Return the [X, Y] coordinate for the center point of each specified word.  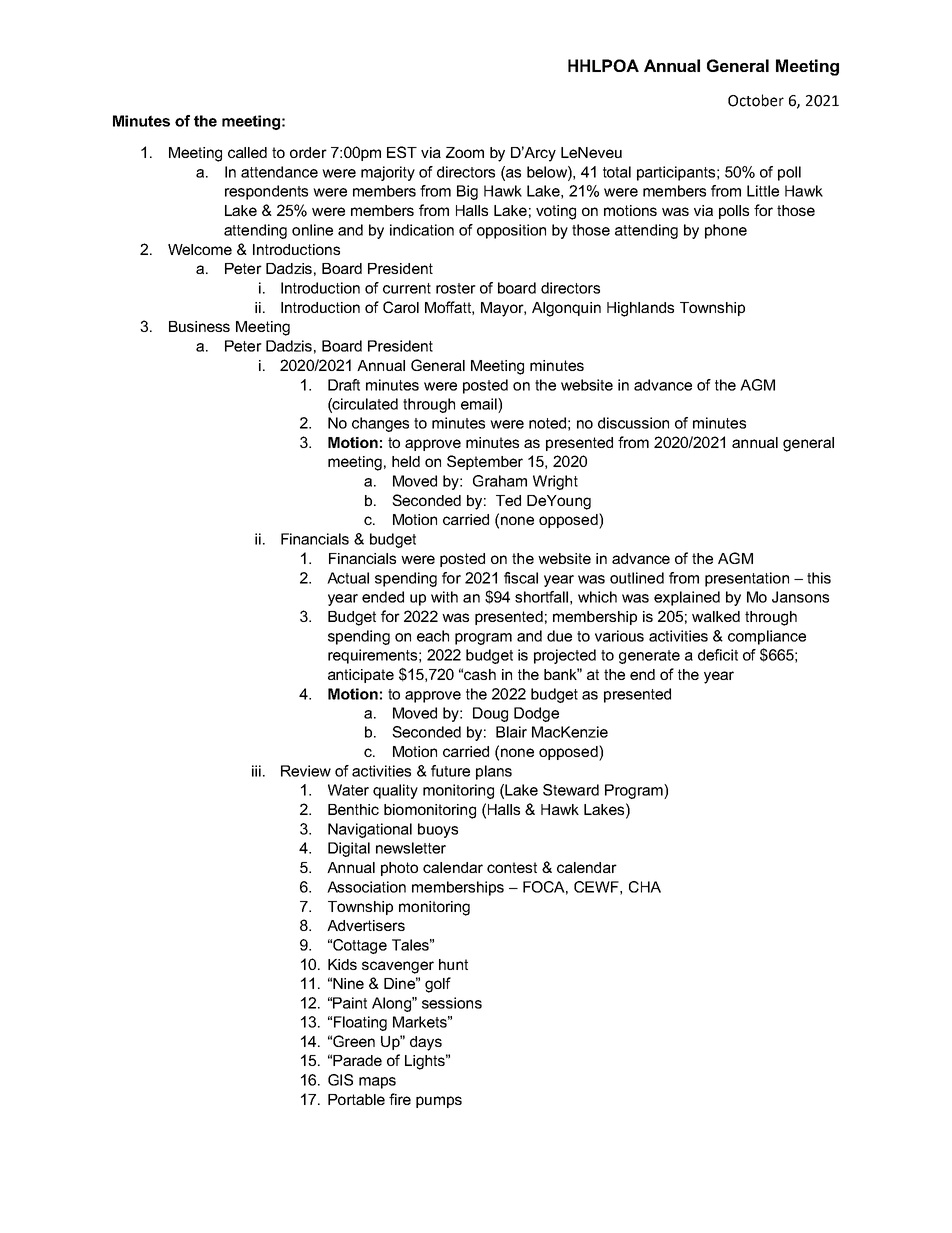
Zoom [465, 152]
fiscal [521, 578]
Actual [348, 578]
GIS [340, 1080]
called [247, 152]
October [756, 100]
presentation [747, 579]
